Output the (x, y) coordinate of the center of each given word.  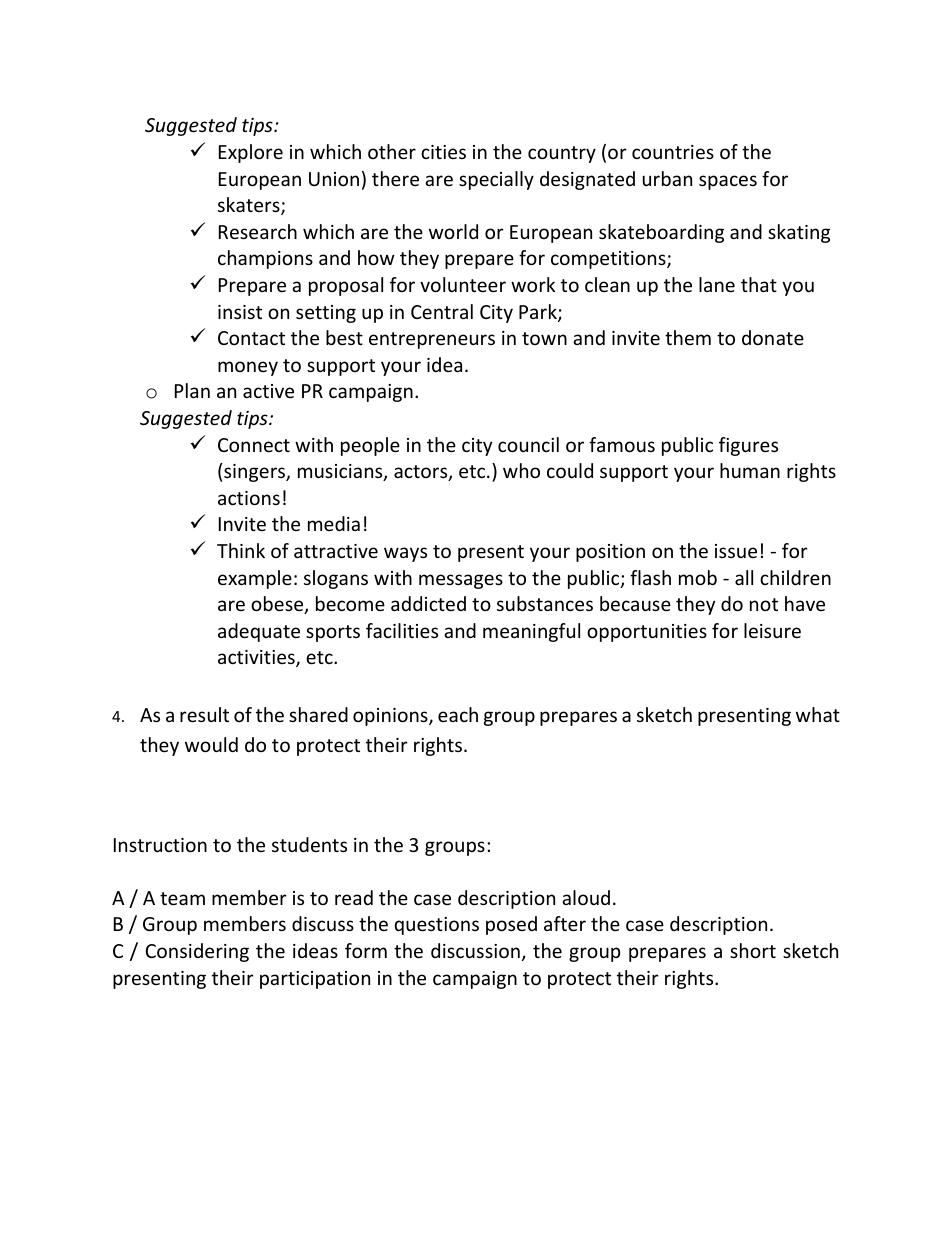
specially (496, 180)
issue (736, 551)
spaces (728, 182)
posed (511, 925)
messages (461, 581)
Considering (197, 952)
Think (241, 550)
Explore (251, 153)
